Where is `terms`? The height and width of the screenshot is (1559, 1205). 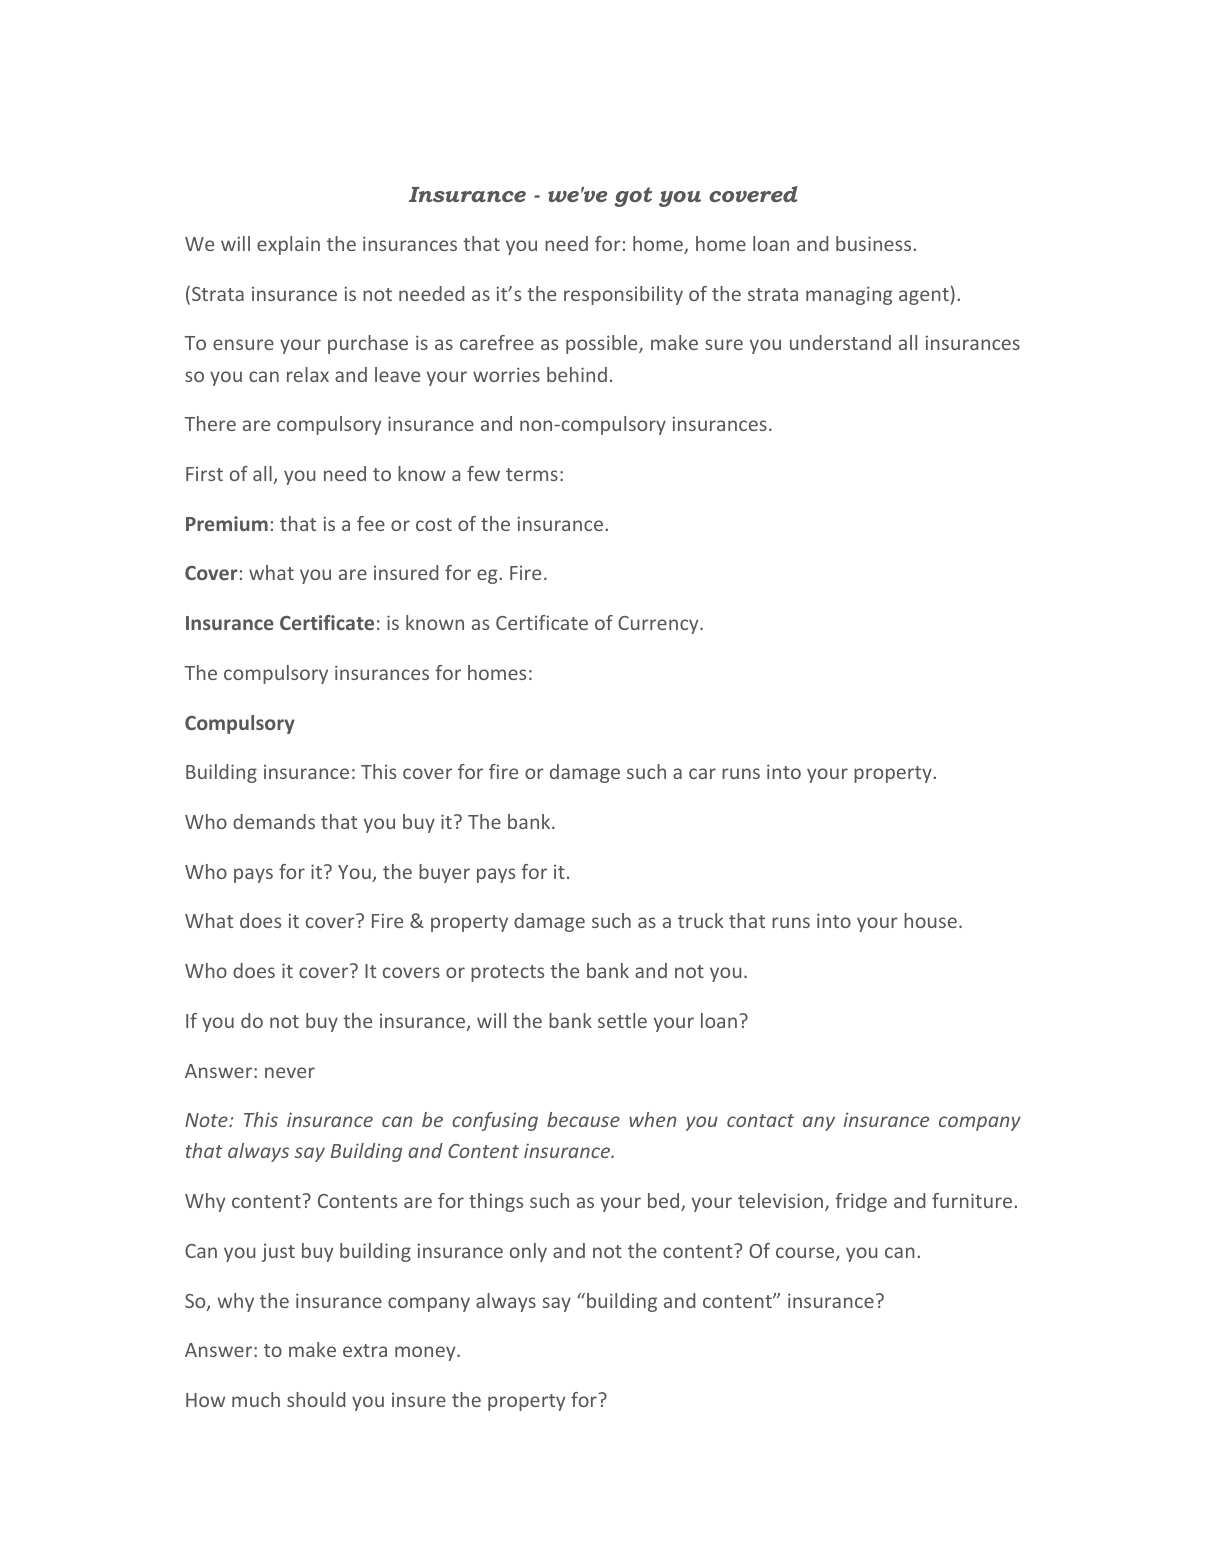 terms is located at coordinates (532, 474).
